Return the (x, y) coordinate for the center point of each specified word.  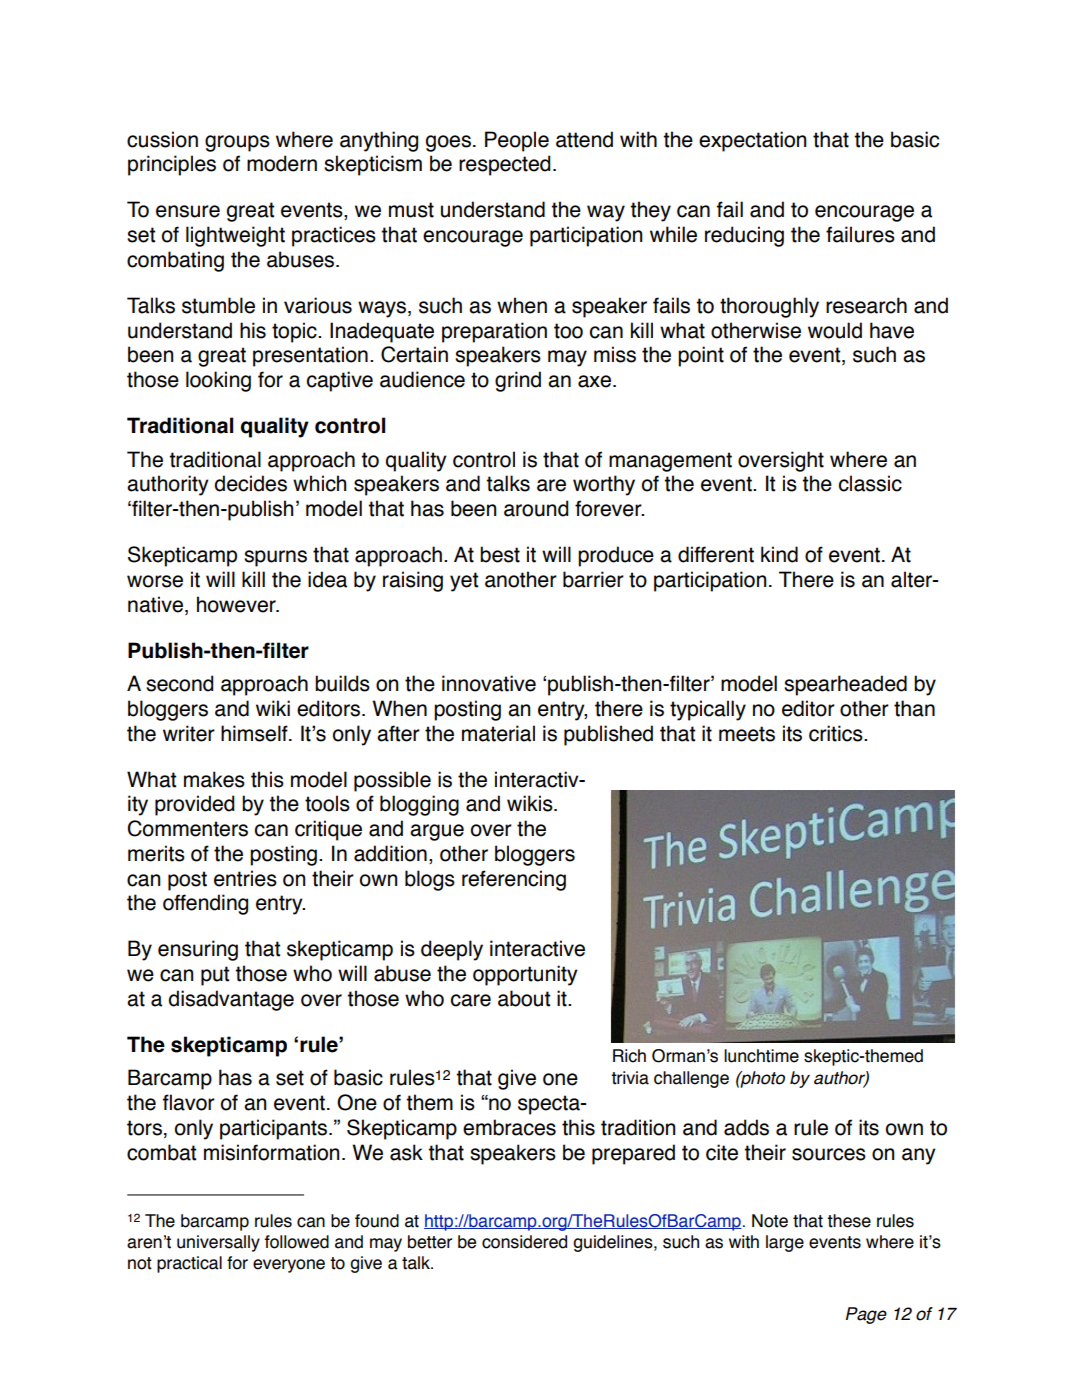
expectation (752, 141)
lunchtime (761, 1056)
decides (250, 483)
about (524, 998)
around (536, 508)
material (498, 733)
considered (524, 1242)
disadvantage (231, 1000)
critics (837, 733)
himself (255, 733)
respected (504, 165)
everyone (289, 1266)
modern (282, 163)
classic (870, 483)
